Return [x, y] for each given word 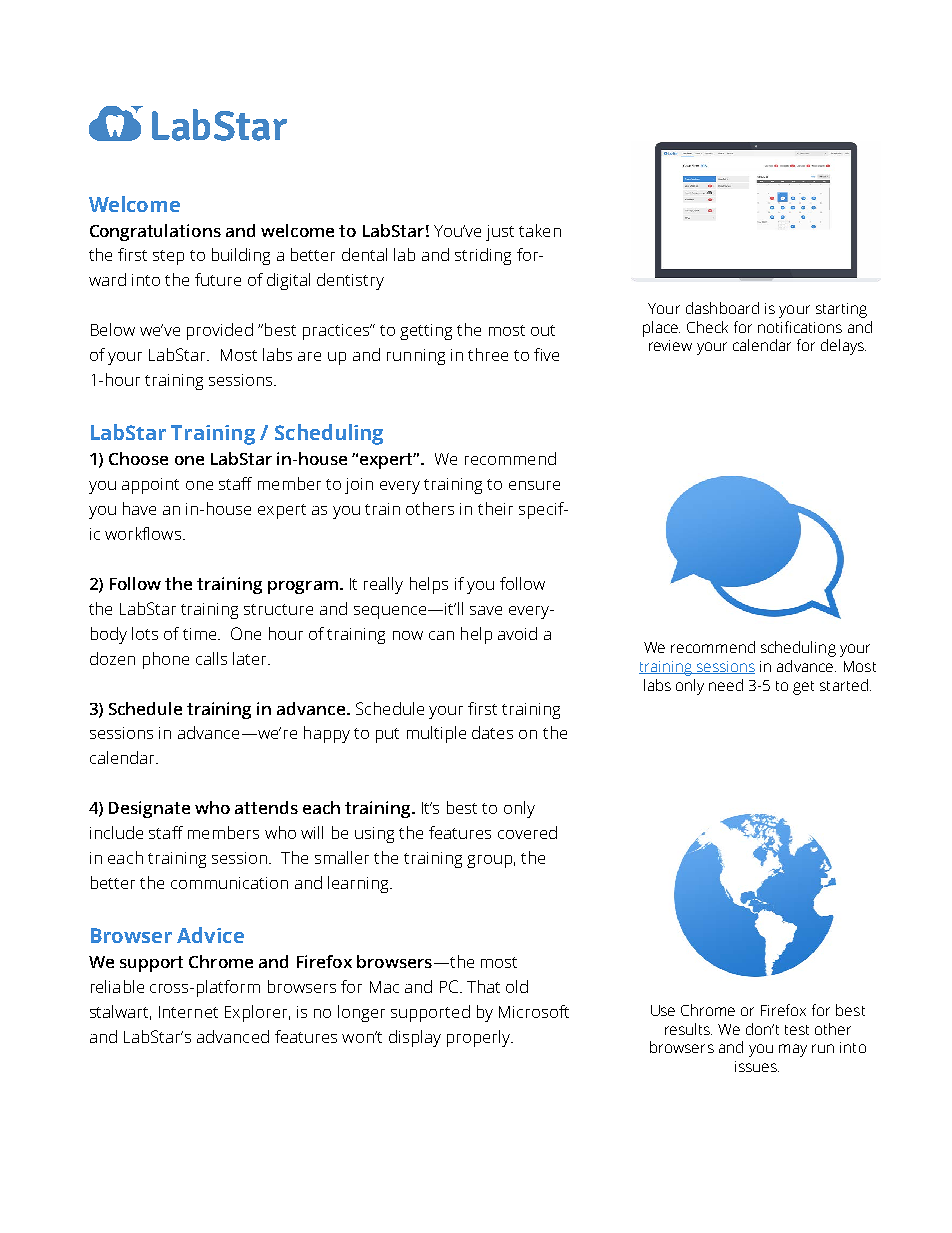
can [441, 635]
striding [483, 256]
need [726, 685]
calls [211, 658]
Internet [188, 1012]
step [168, 257]
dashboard [722, 308]
